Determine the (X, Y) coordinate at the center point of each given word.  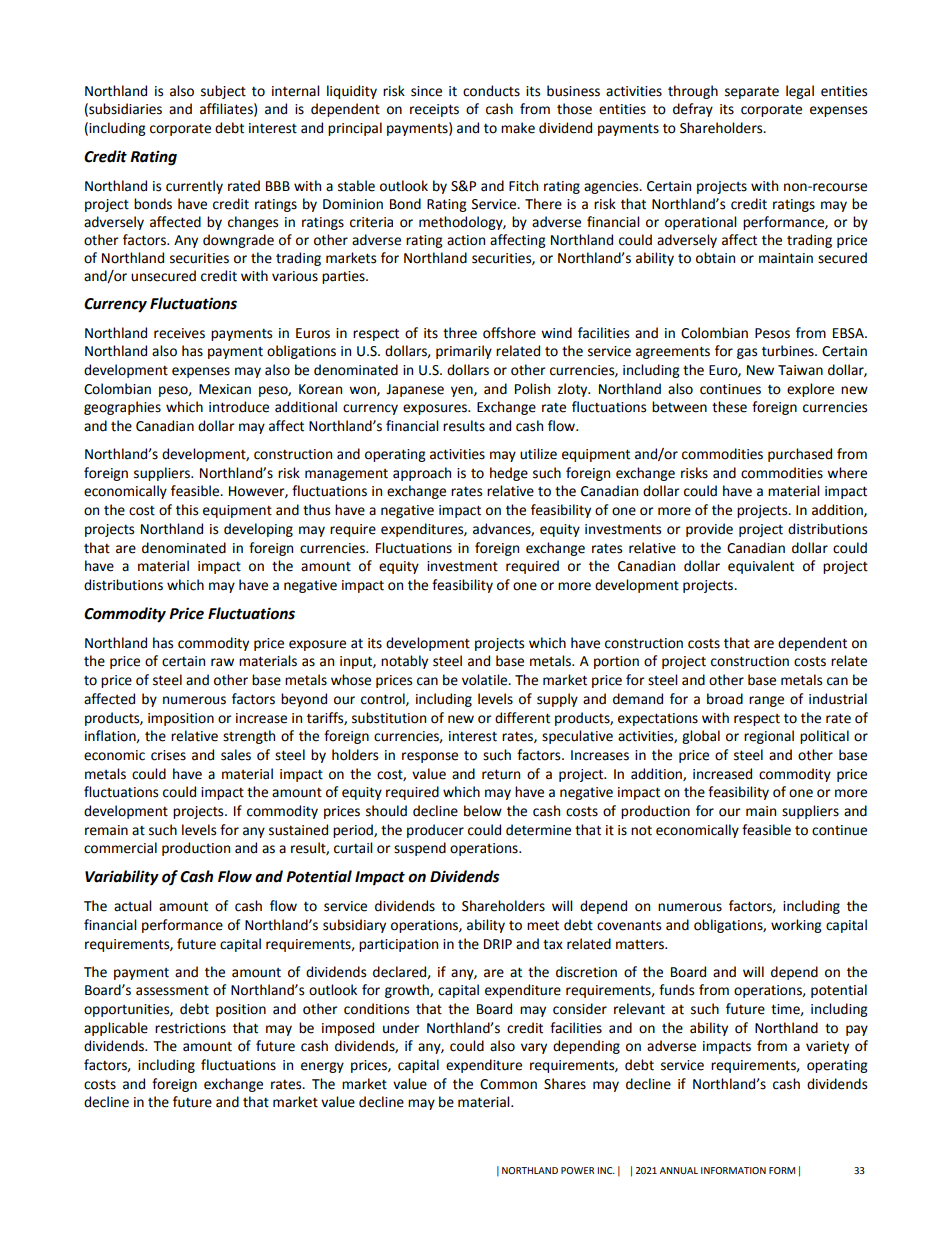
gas (747, 353)
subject (223, 92)
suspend (420, 849)
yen (463, 391)
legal (800, 92)
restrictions (190, 1028)
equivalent (761, 567)
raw (222, 662)
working (796, 926)
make (518, 128)
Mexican (225, 389)
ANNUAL (679, 1170)
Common (508, 1084)
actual (133, 906)
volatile (486, 680)
